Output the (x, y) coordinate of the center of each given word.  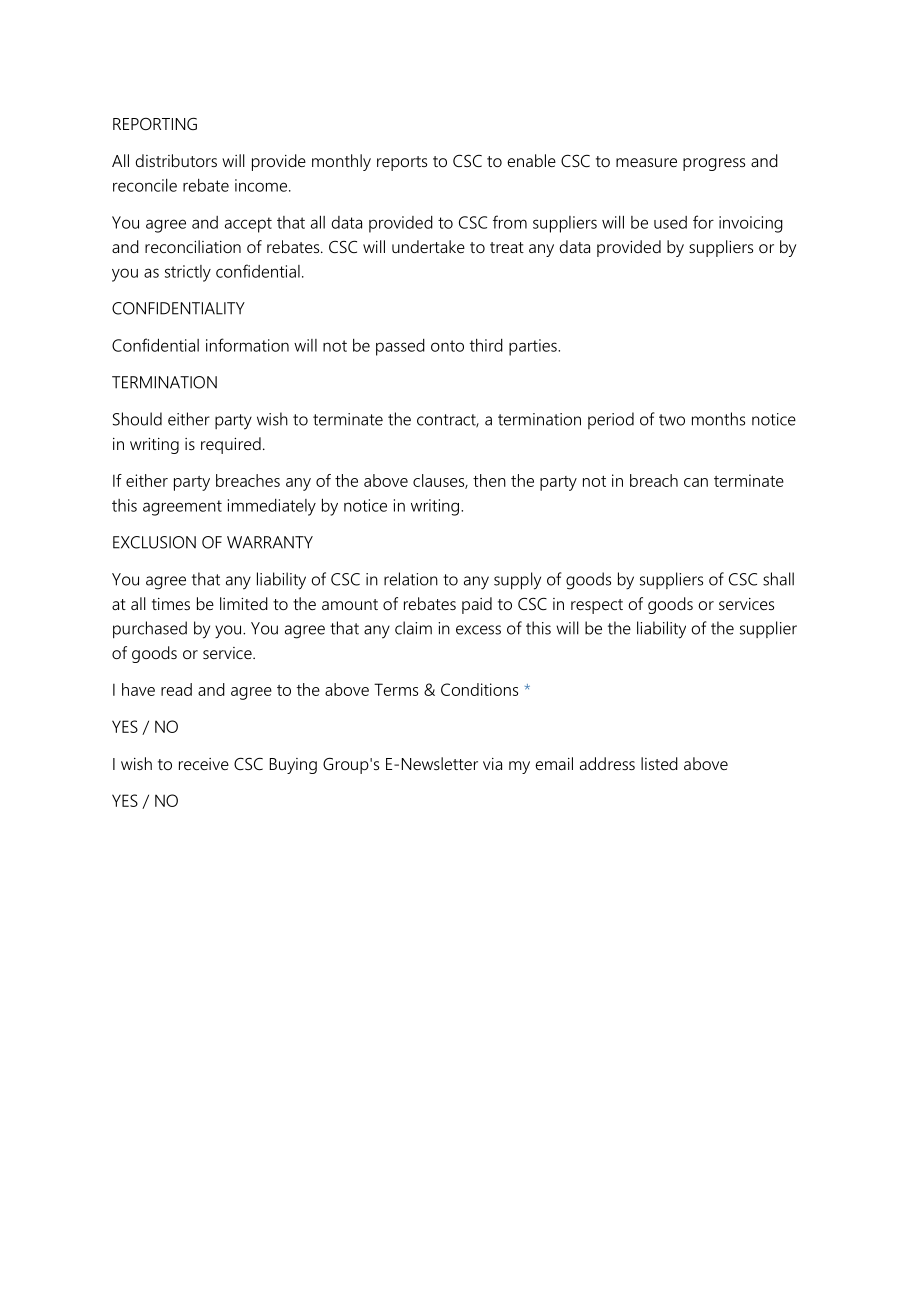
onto (447, 346)
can (696, 482)
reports (402, 163)
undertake (428, 246)
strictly (188, 273)
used (670, 222)
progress (714, 164)
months (718, 419)
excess (478, 630)
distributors (176, 160)
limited (244, 603)
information (247, 345)
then (489, 480)
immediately (272, 507)
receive (204, 764)
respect (597, 606)
